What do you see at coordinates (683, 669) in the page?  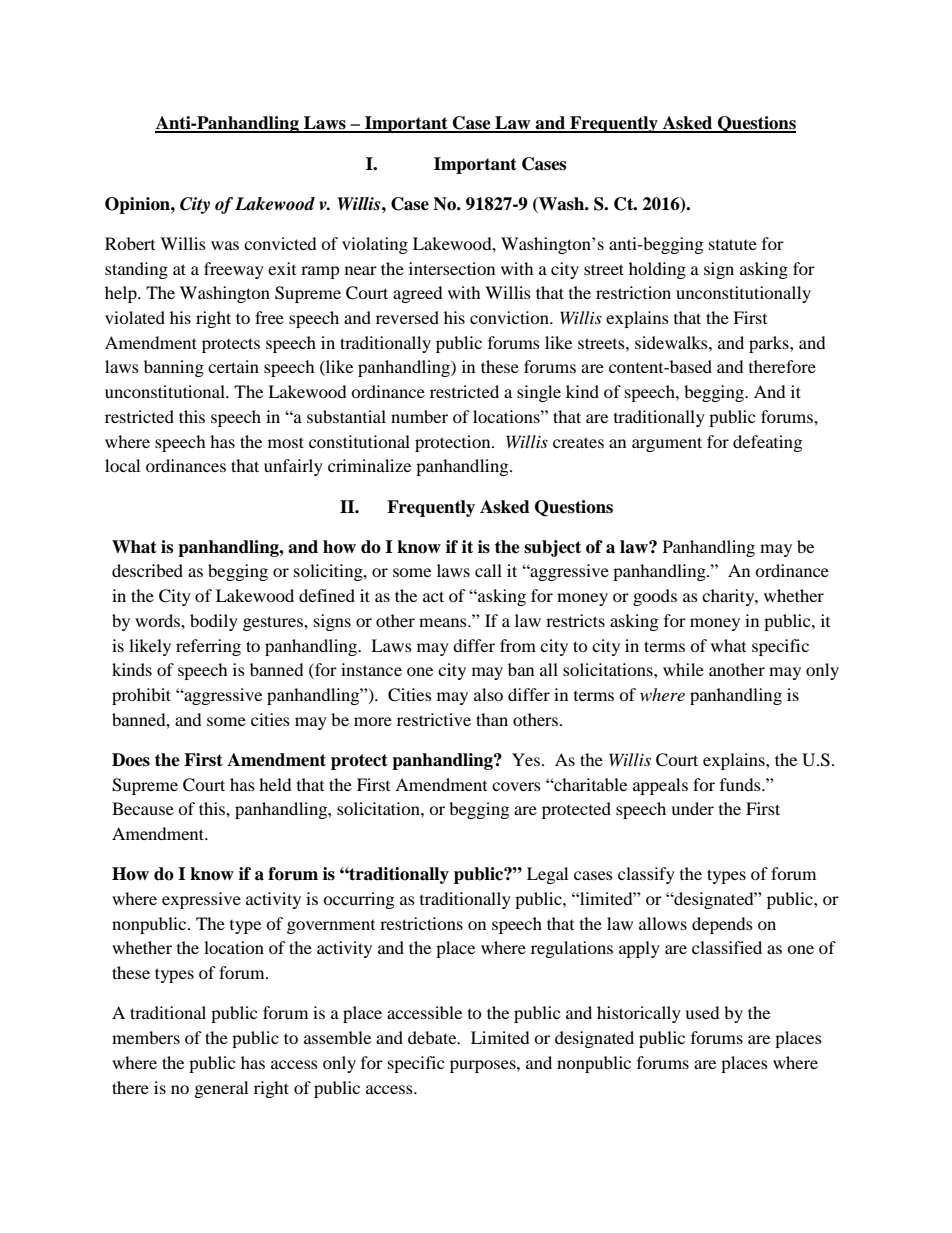 I see `while` at bounding box center [683, 669].
